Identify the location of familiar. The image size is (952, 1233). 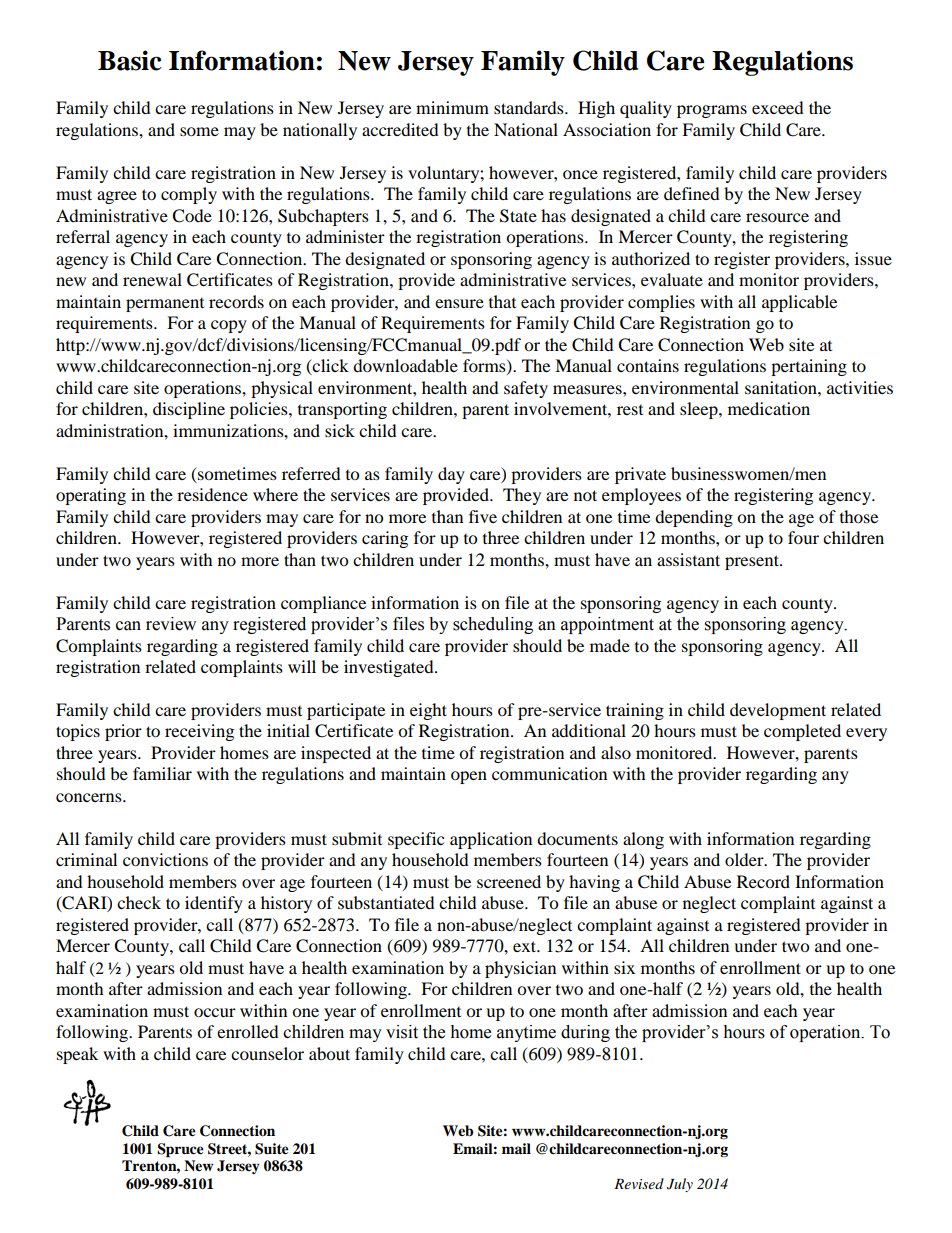
(162, 773).
